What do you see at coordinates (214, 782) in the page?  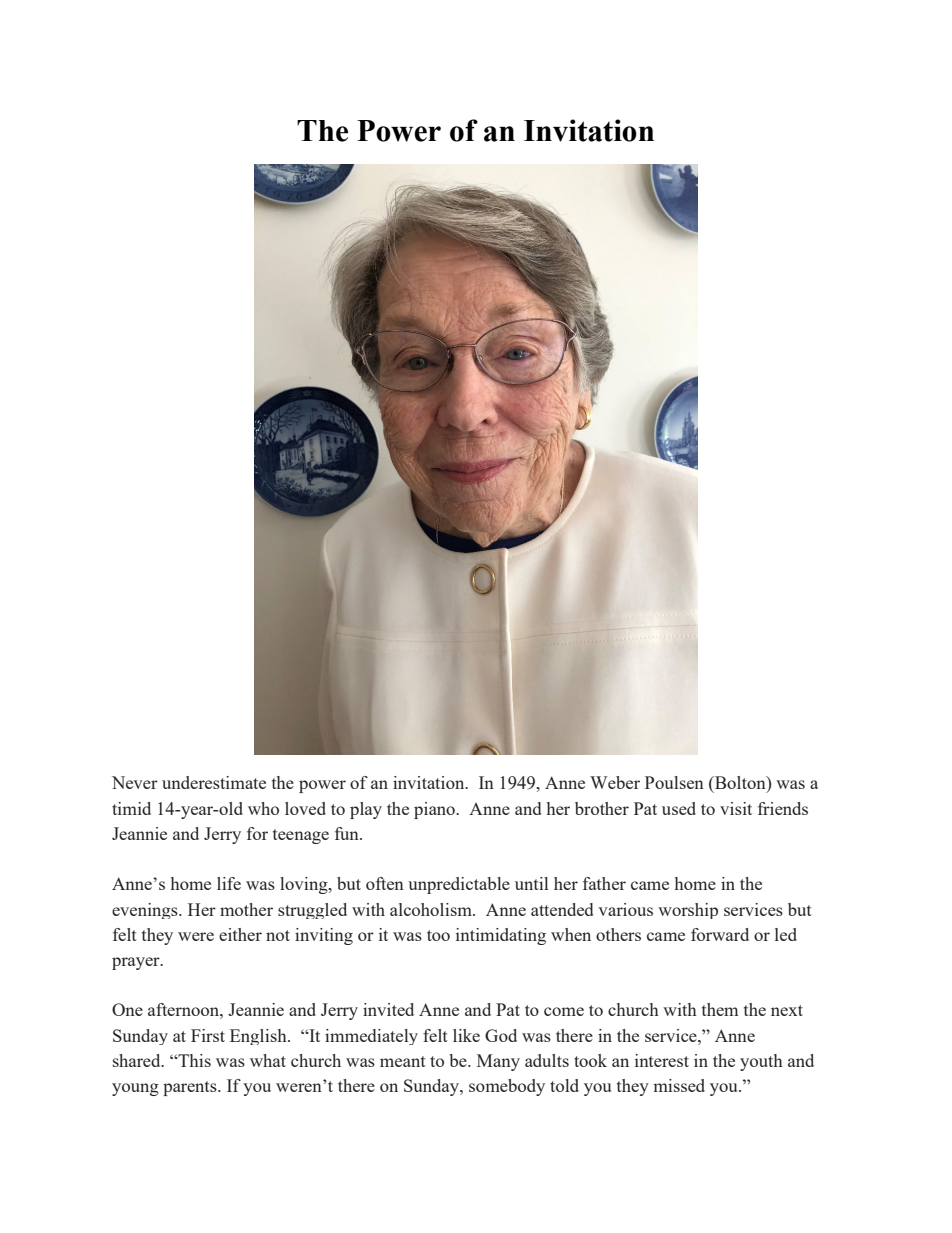 I see `underestimate` at bounding box center [214, 782].
